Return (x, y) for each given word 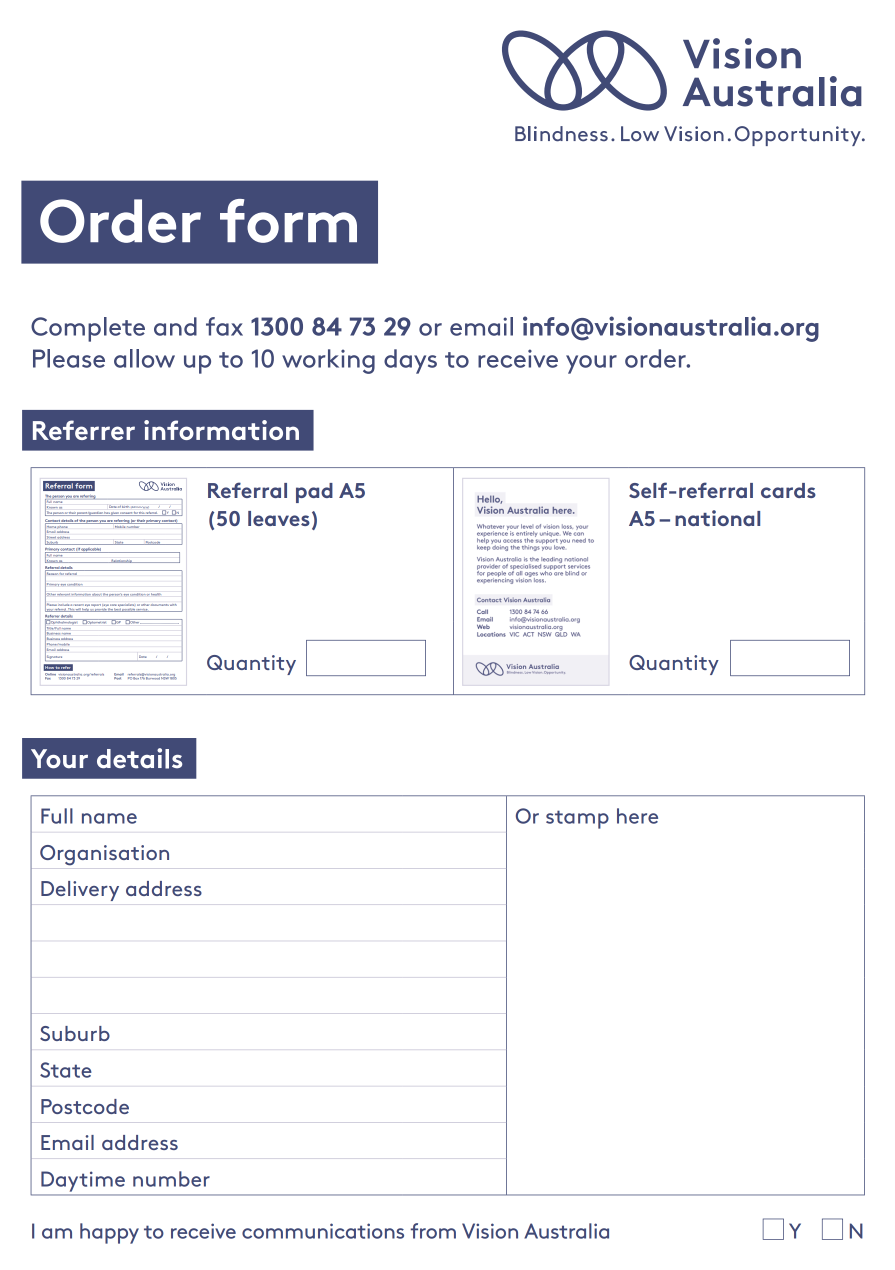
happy (109, 1233)
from (433, 1231)
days (410, 361)
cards (788, 490)
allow (144, 358)
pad (314, 493)
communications (323, 1231)
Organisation (104, 855)
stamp (577, 819)
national (717, 518)
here (637, 816)
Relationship (121, 561)
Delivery (80, 891)
